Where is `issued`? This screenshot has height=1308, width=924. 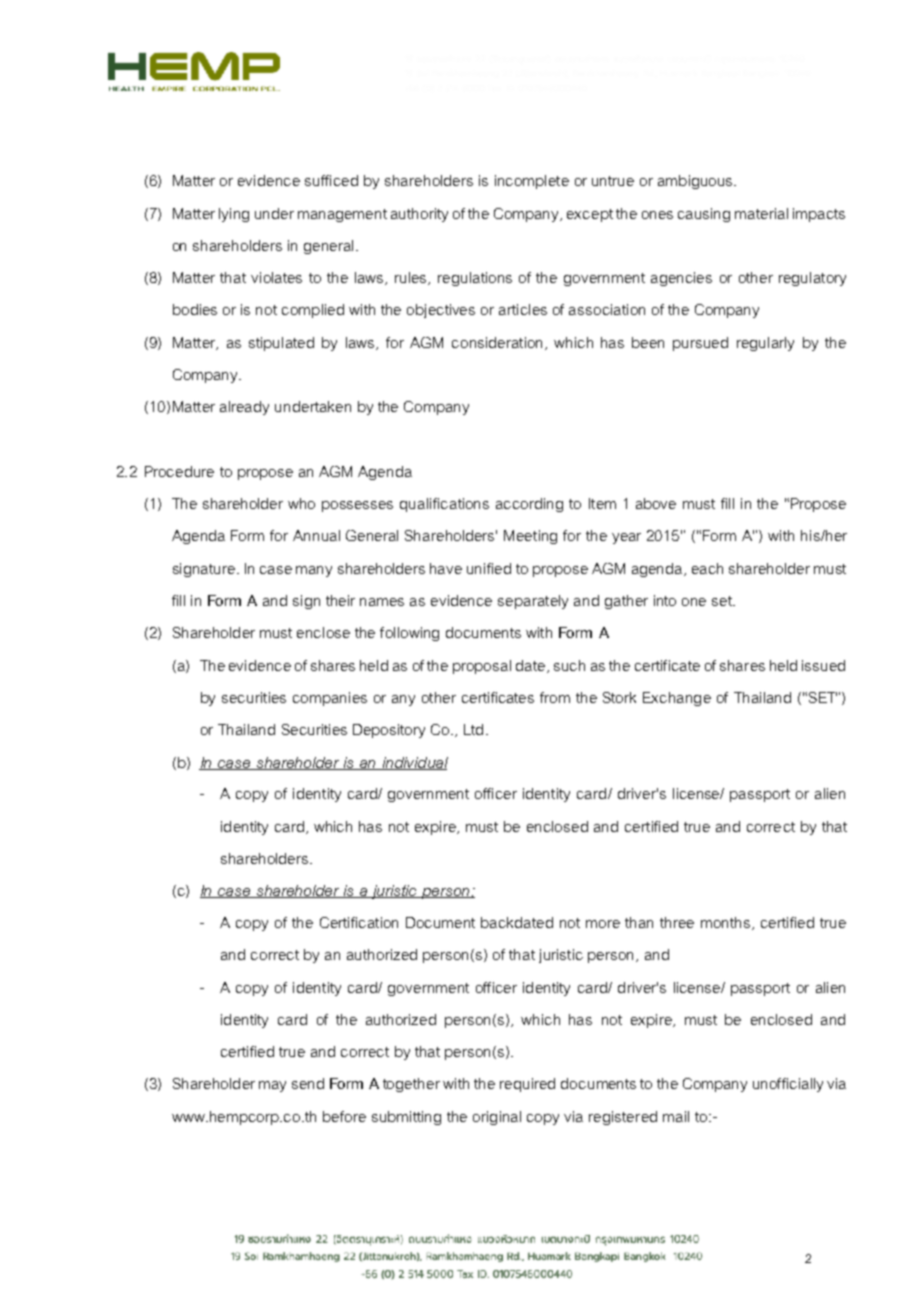
issued is located at coordinates (823, 665).
